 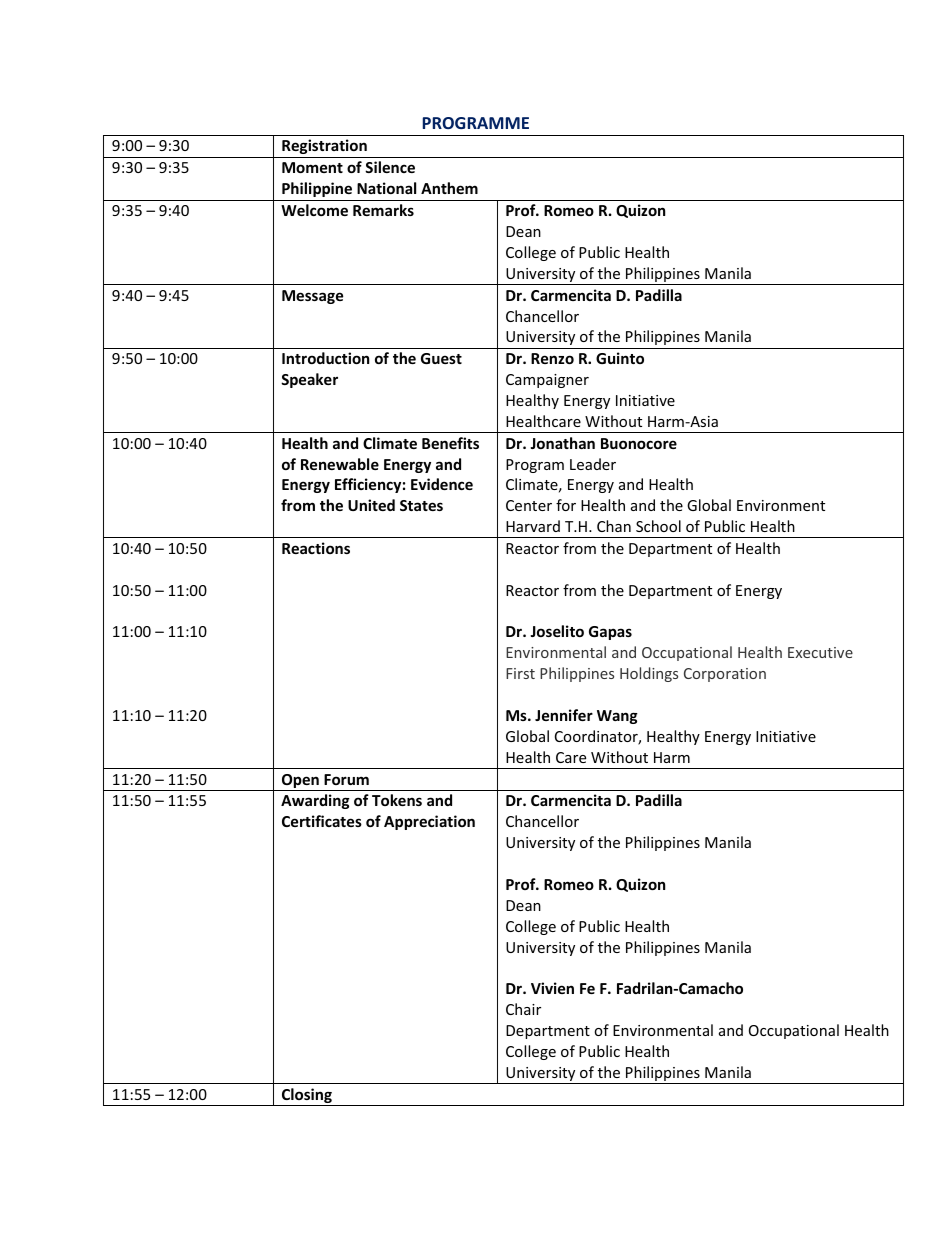 I want to click on Renewable, so click(x=340, y=464).
